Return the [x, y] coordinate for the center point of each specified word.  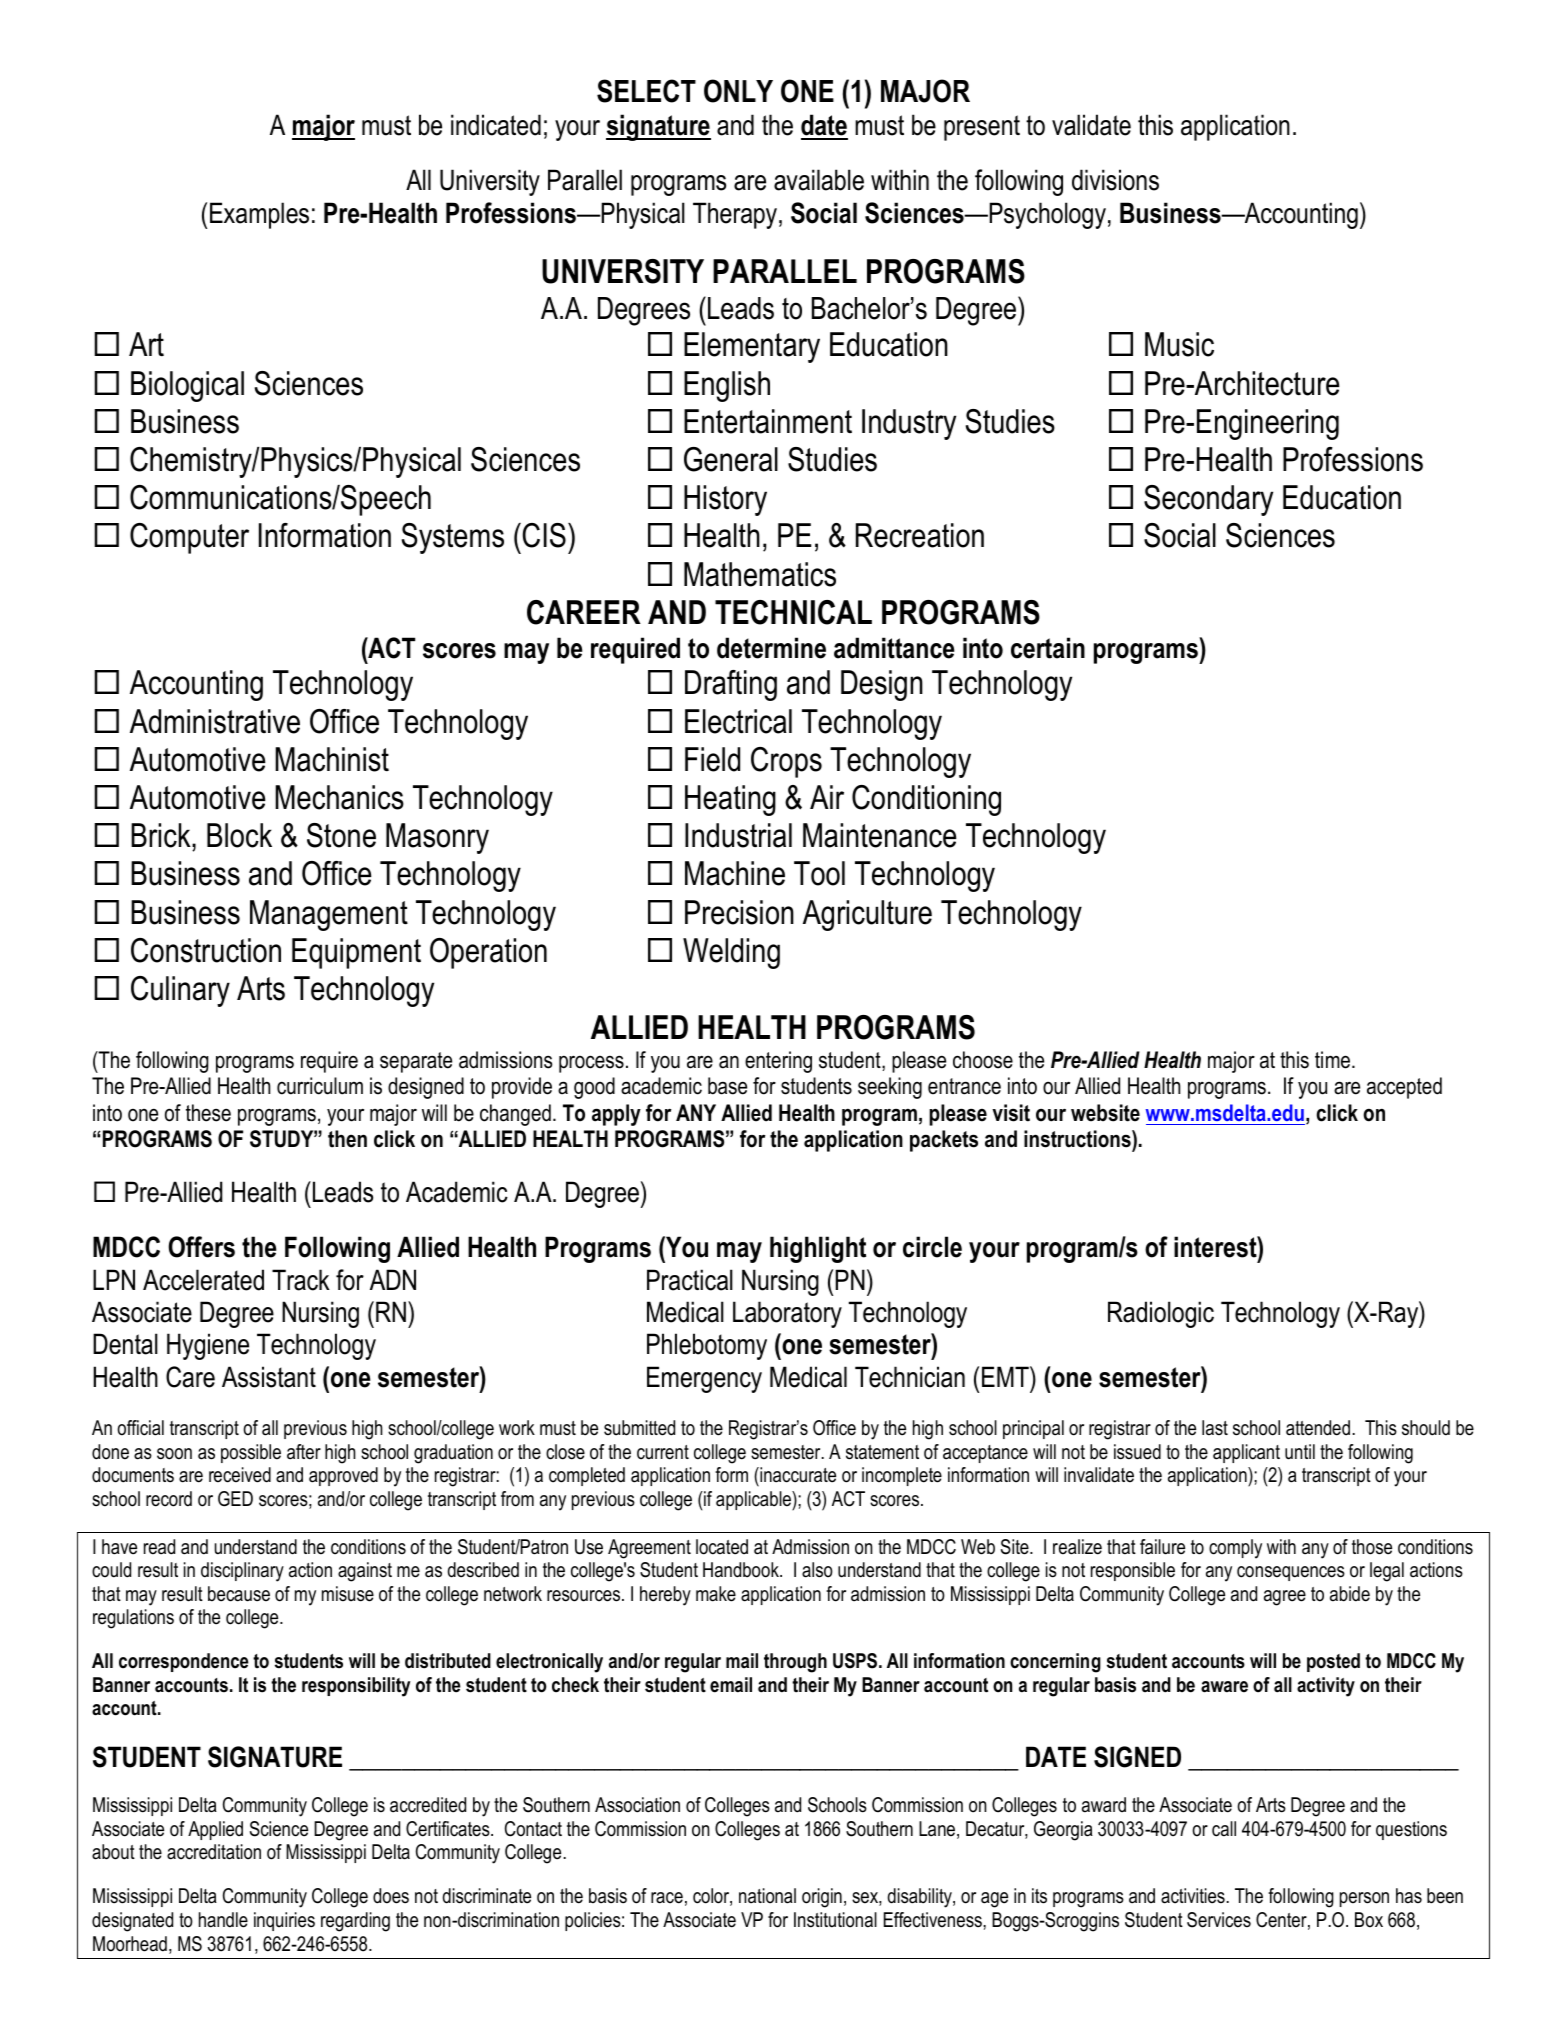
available [819, 180]
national [767, 1896]
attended [1318, 1428]
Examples [259, 215]
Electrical [738, 721]
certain [1048, 648]
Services [1219, 1920]
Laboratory [787, 1314]
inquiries [284, 1921]
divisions [1115, 180]
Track [301, 1280]
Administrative [215, 721]
